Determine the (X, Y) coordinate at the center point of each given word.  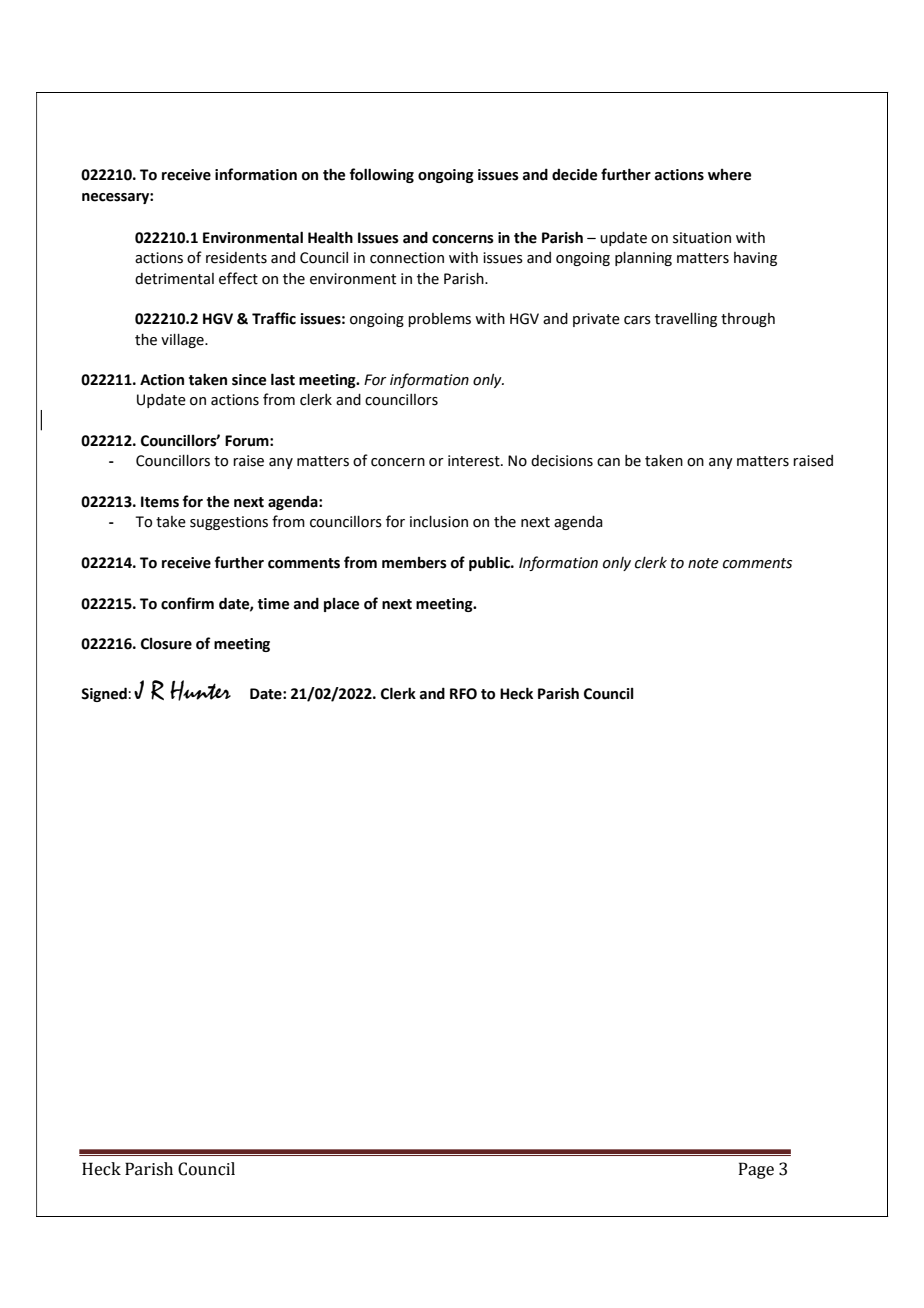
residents (236, 258)
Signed (105, 694)
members (414, 563)
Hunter (200, 690)
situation (702, 238)
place (341, 605)
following (382, 175)
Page (756, 1170)
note (703, 563)
